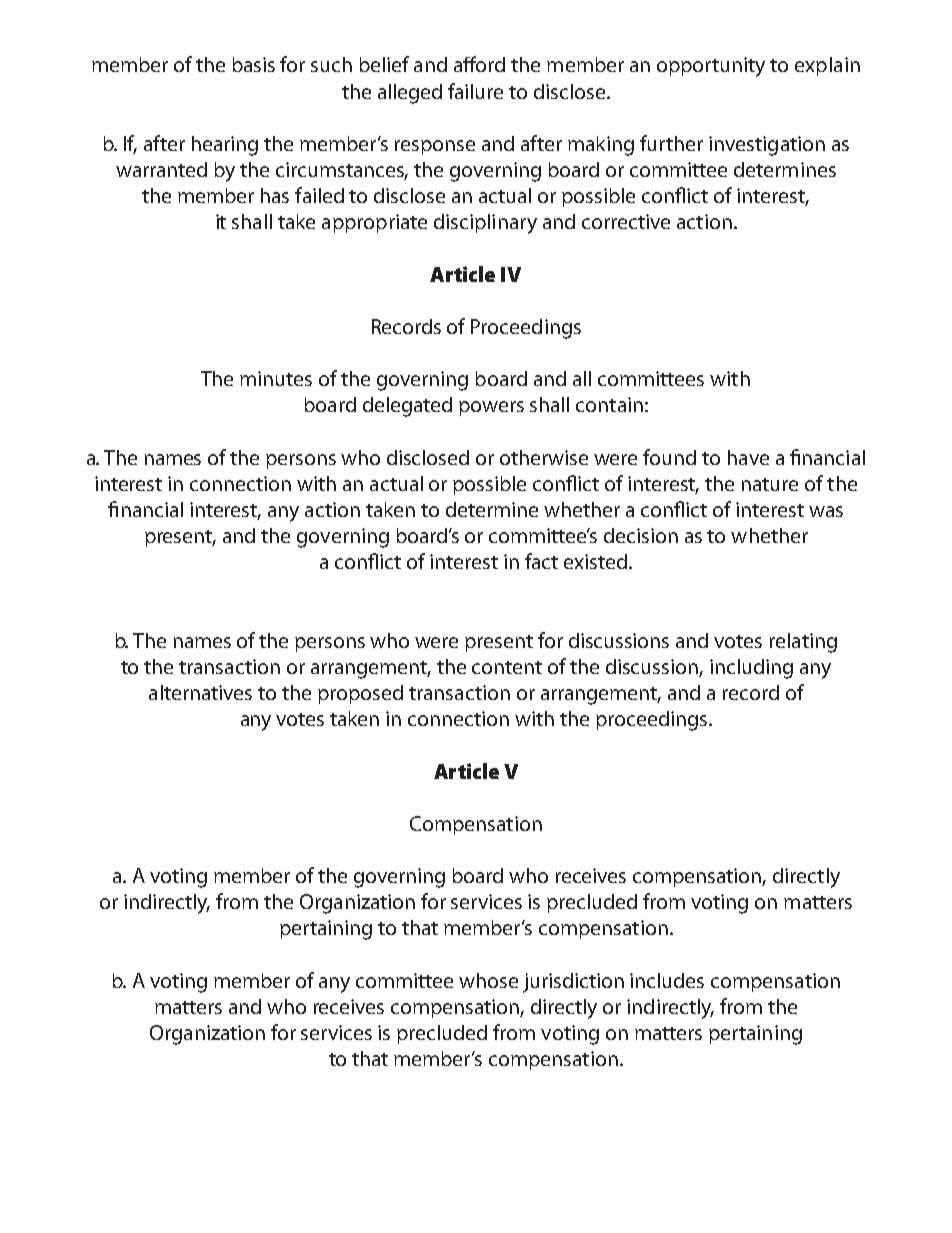 The image size is (952, 1233). Describe the element at coordinates (254, 64) in the screenshot. I see `basis` at that location.
